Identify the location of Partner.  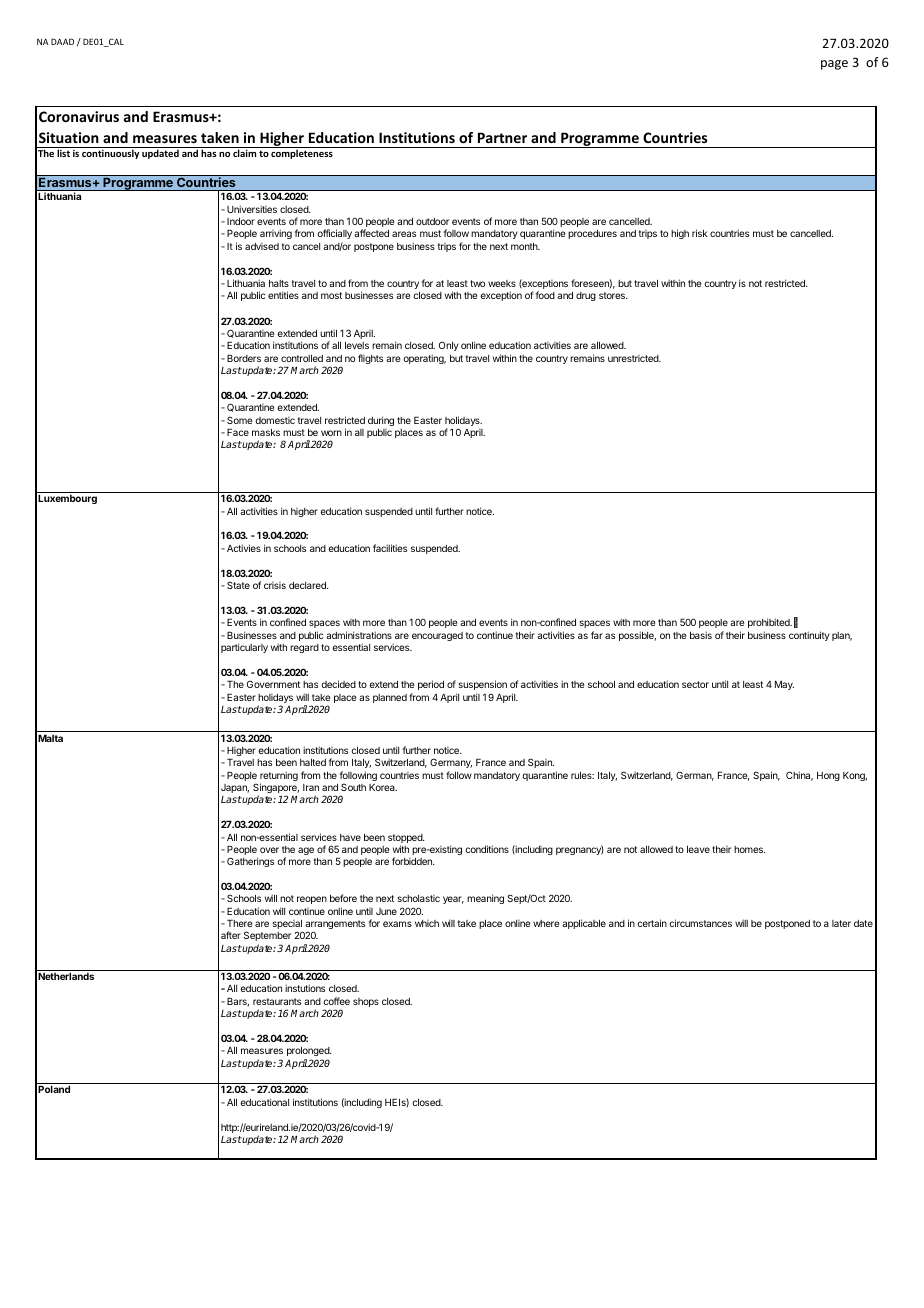
(502, 137).
